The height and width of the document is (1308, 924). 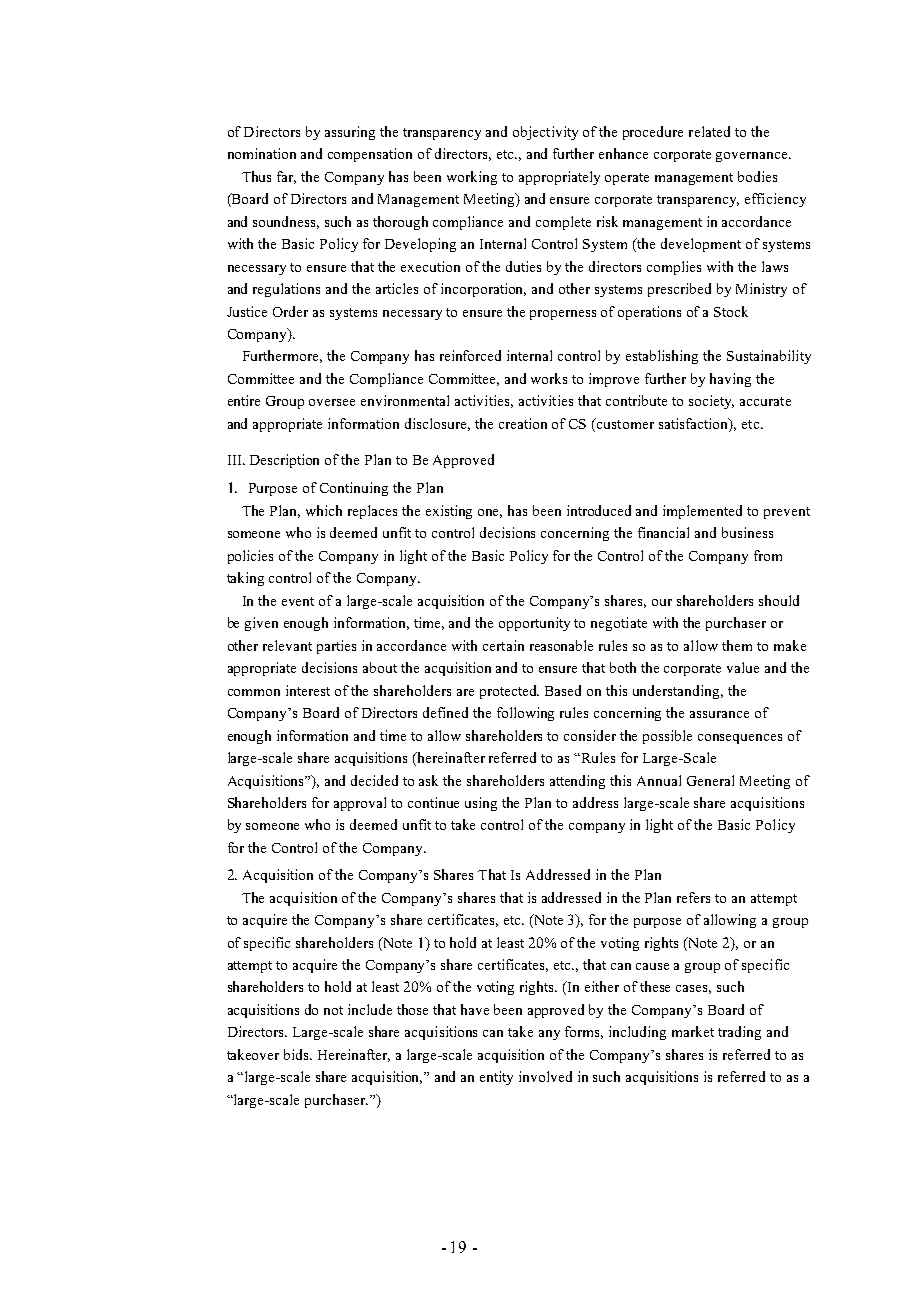 I want to click on given, so click(x=261, y=624).
